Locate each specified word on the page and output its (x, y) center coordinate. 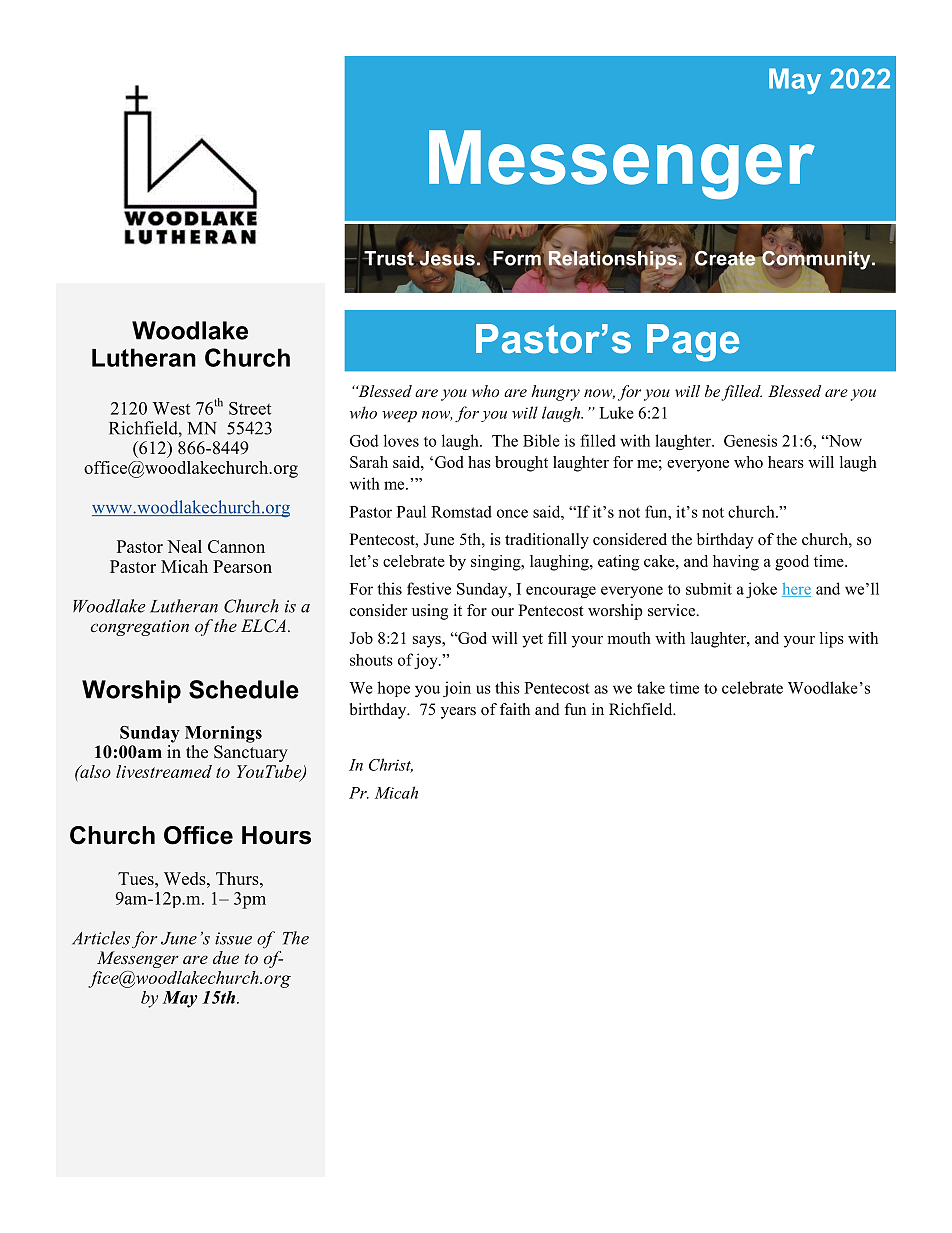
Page (693, 343)
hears (786, 462)
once (512, 513)
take (651, 687)
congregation (140, 628)
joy (427, 661)
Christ (391, 765)
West (171, 408)
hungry (555, 393)
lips (832, 640)
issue (233, 938)
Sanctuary (251, 753)
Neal (184, 546)
